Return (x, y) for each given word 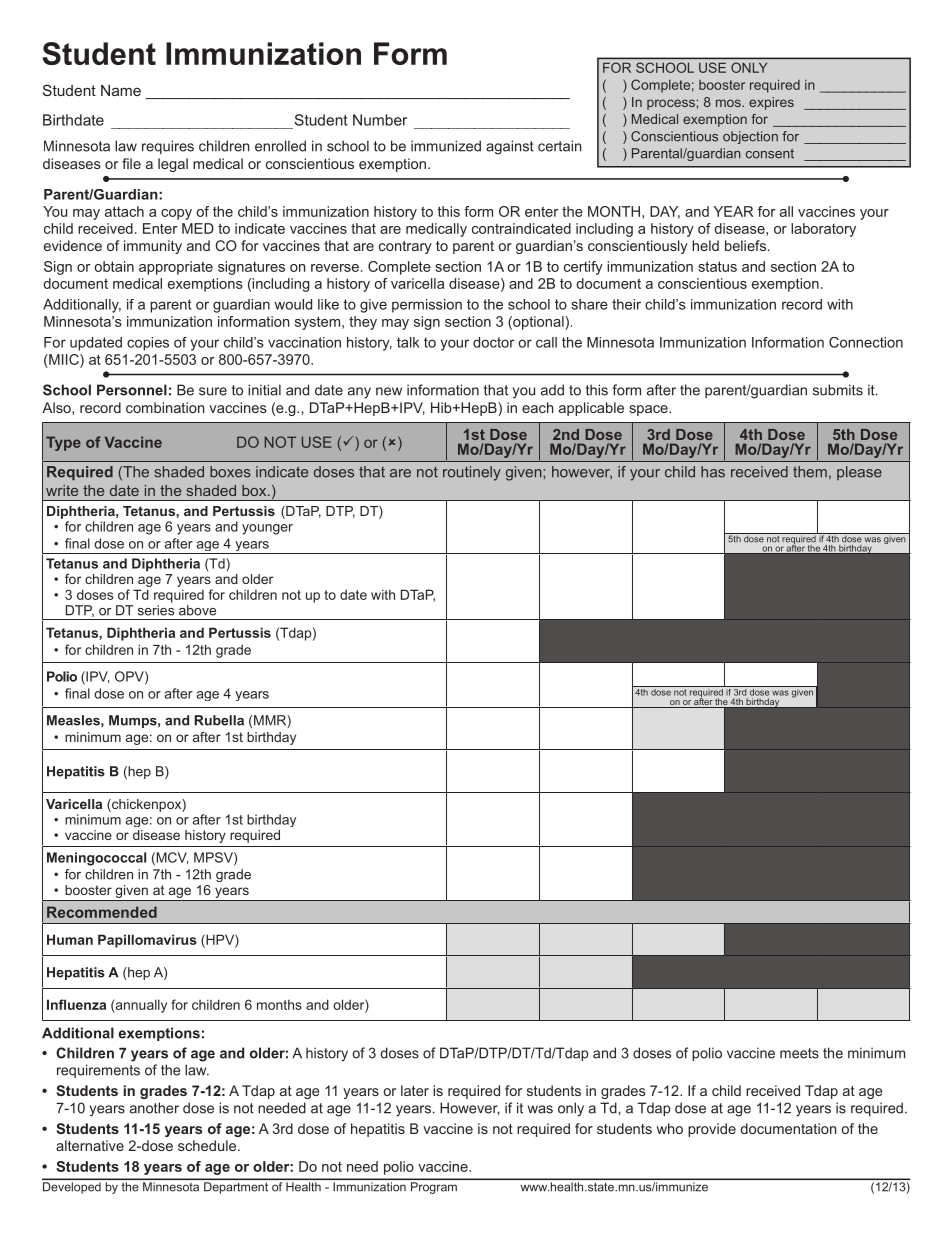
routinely (472, 473)
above (197, 610)
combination (165, 407)
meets (799, 1053)
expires (771, 103)
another (154, 1108)
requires (168, 147)
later (415, 1090)
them (810, 472)
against (510, 147)
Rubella (219, 720)
